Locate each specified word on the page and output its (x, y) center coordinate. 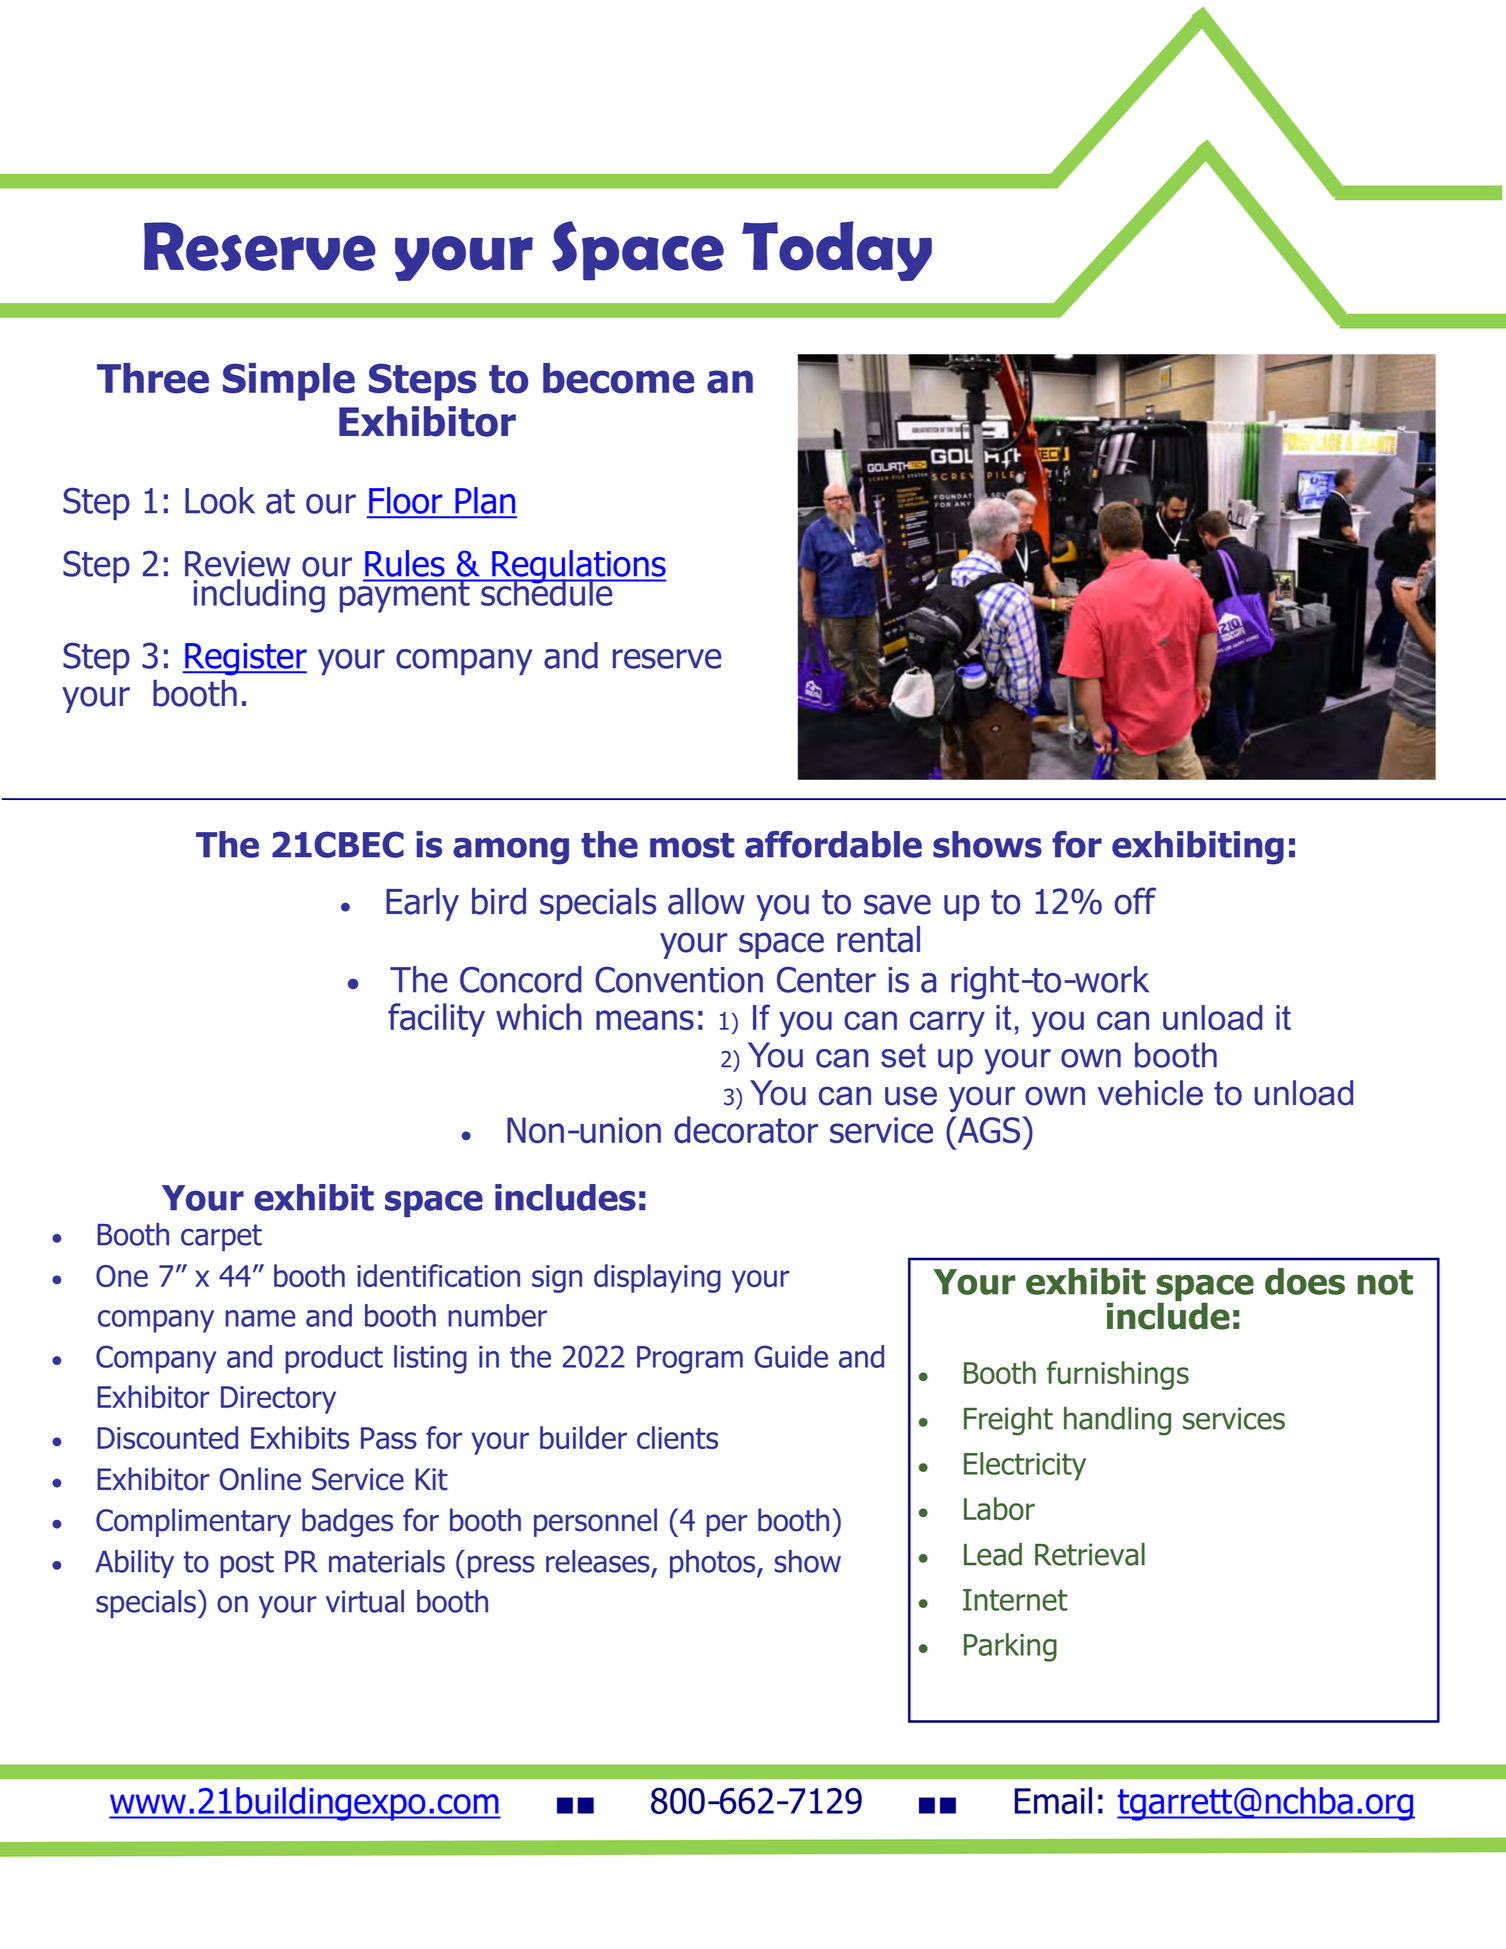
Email (1053, 1800)
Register (245, 659)
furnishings (1118, 1375)
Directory (278, 1400)
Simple (289, 382)
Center (826, 979)
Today (837, 251)
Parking (1010, 1647)
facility (436, 1020)
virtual (365, 1601)
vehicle (1150, 1093)
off (1135, 901)
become (618, 378)
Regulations (578, 568)
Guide (791, 1356)
